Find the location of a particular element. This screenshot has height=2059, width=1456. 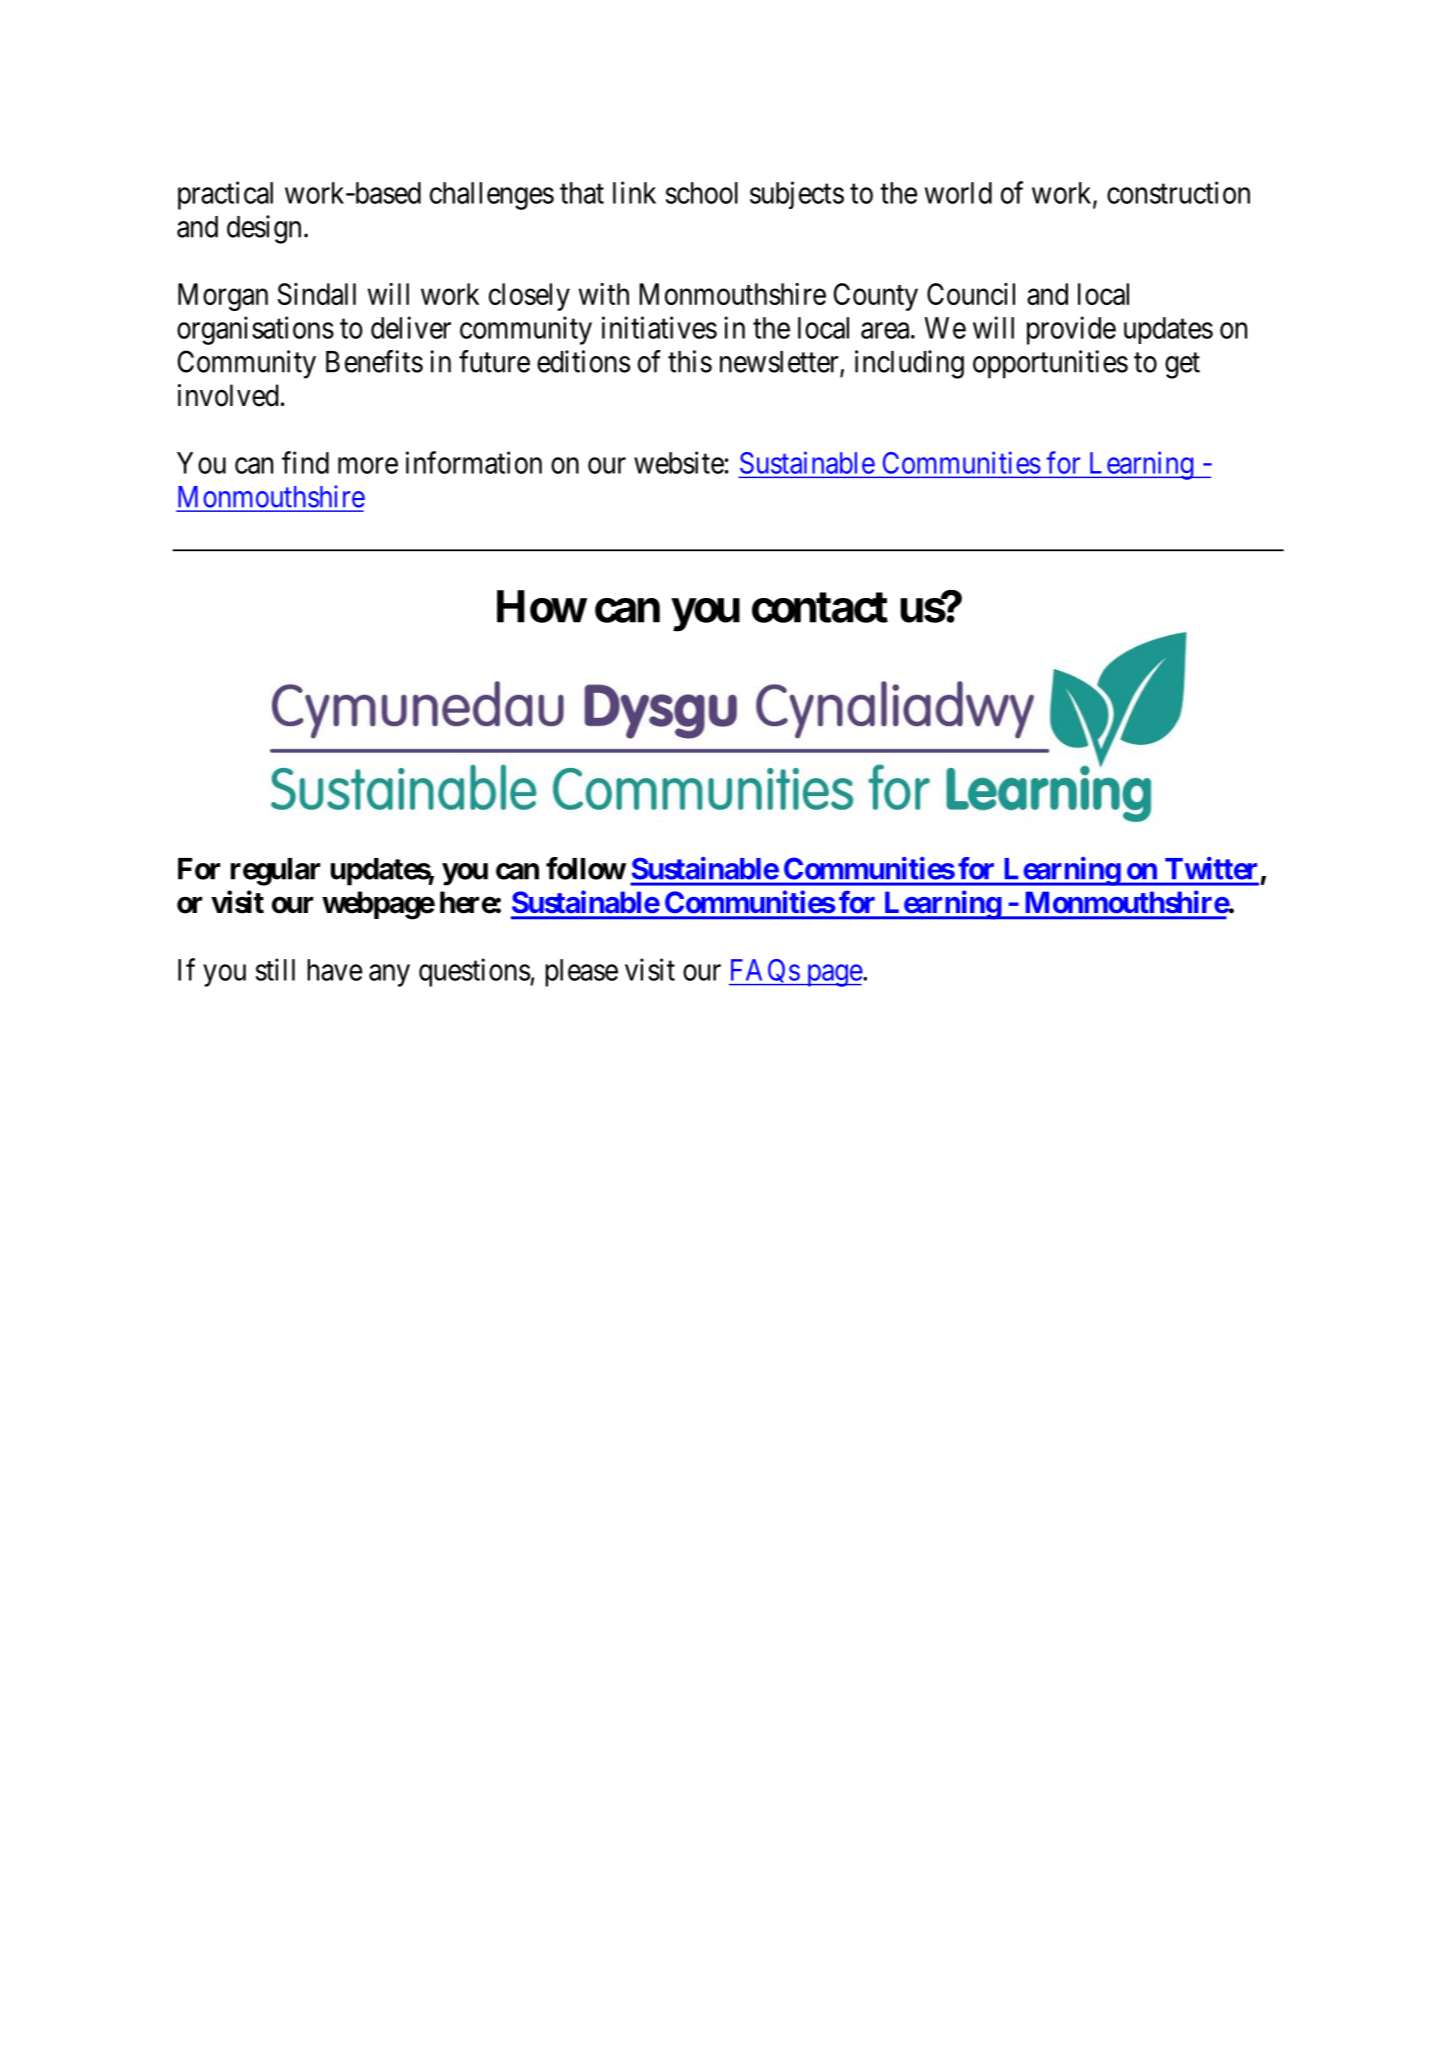

design is located at coordinates (264, 229).
